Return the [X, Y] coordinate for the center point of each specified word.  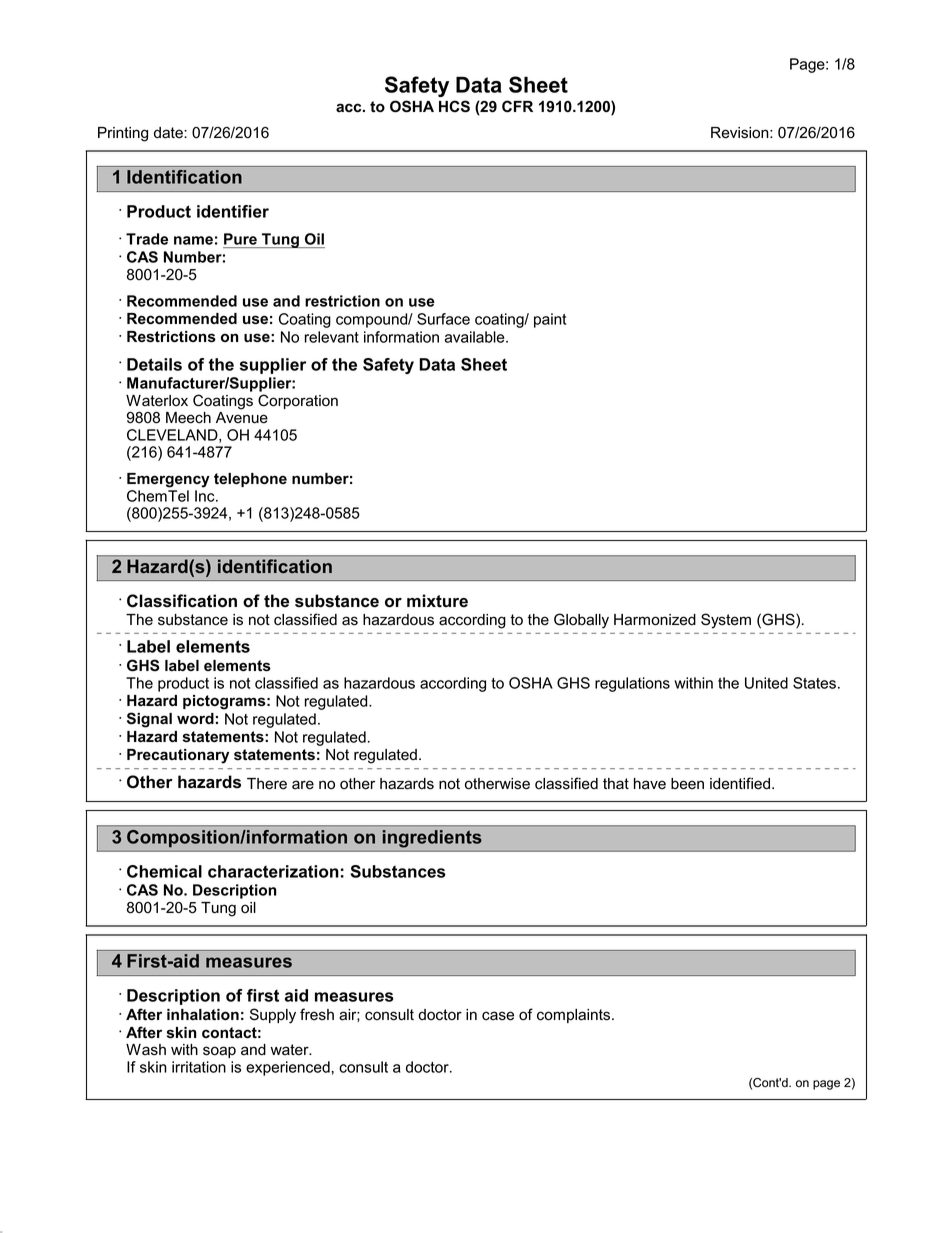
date [169, 133]
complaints [575, 1016]
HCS [454, 106]
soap [219, 1052]
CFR [517, 106]
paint [550, 320]
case [498, 1016]
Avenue [242, 418]
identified [740, 783]
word [195, 718]
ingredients [432, 838]
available [475, 337]
